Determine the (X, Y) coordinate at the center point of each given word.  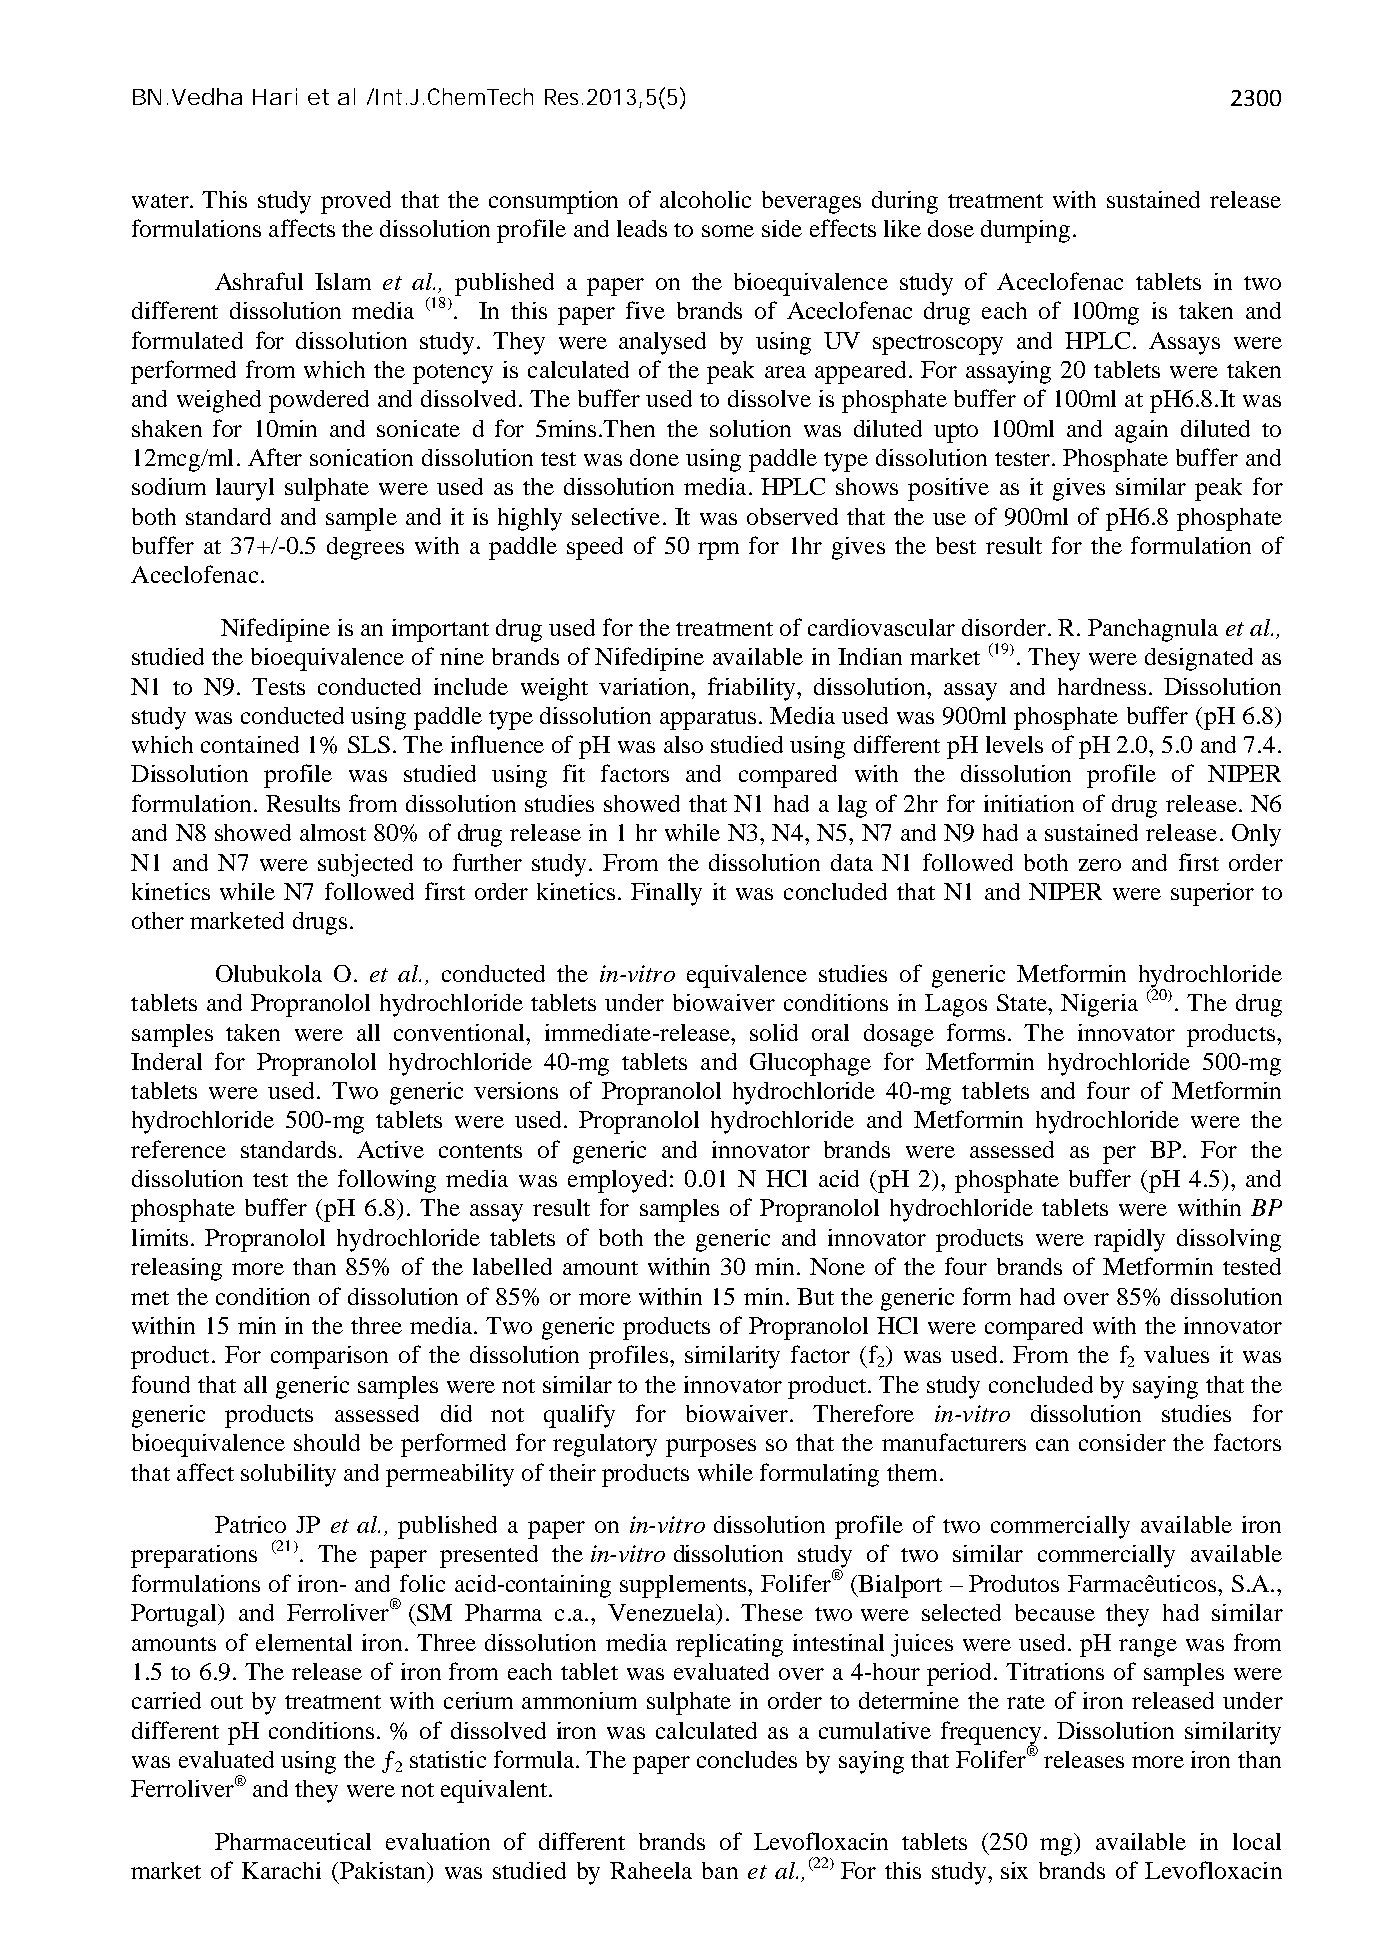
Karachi (281, 1870)
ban (720, 1870)
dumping (1025, 231)
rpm (718, 551)
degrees (365, 548)
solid (774, 1032)
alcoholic (705, 199)
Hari (275, 96)
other (158, 920)
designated (1199, 659)
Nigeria (1099, 1005)
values (1176, 1354)
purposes (711, 1448)
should (327, 1442)
